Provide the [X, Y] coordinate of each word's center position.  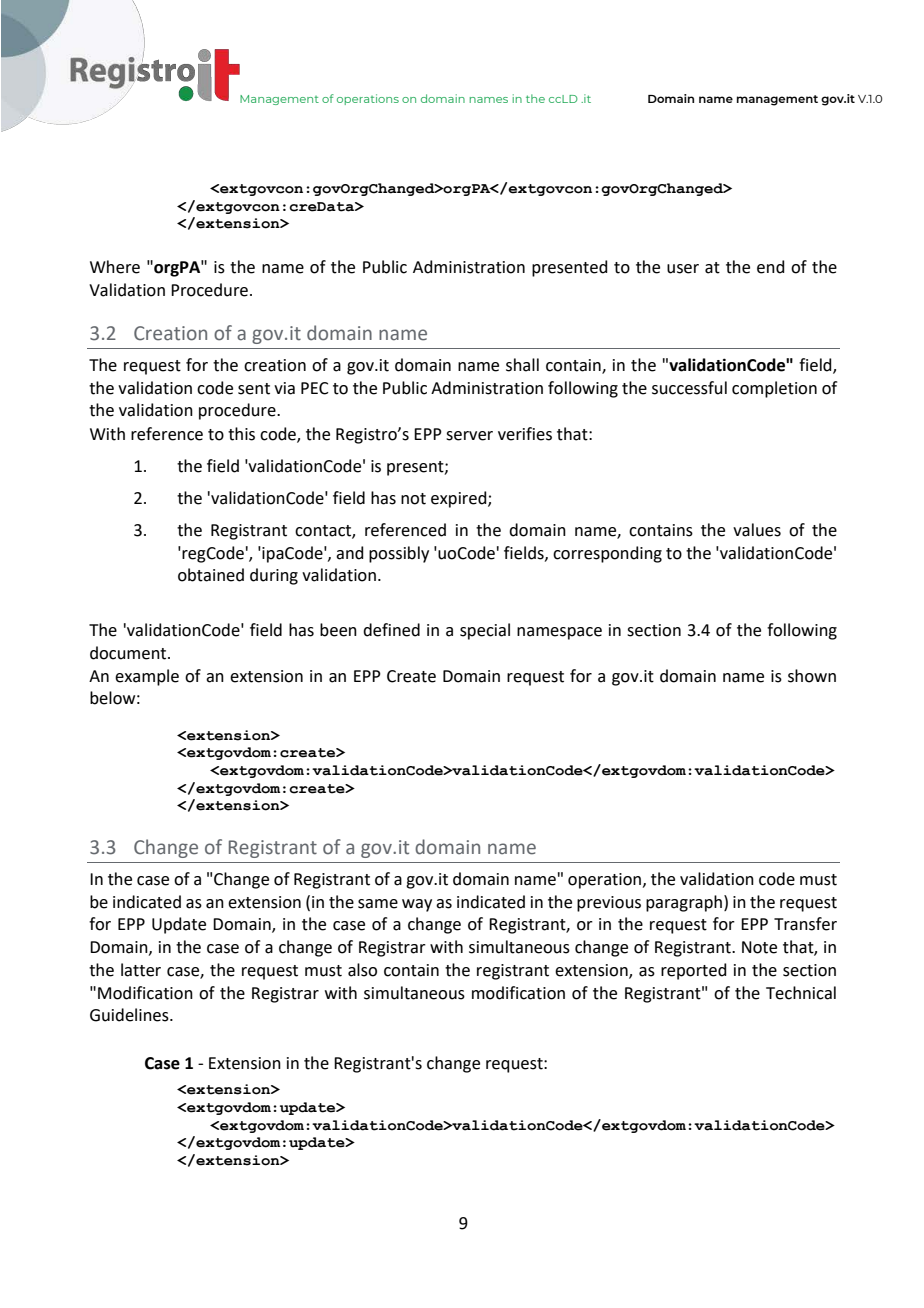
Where [115, 267]
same [378, 904]
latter [141, 970]
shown [812, 676]
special [485, 631]
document [129, 653]
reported [694, 971]
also [362, 970]
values [757, 530]
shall [522, 365]
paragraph [684, 903]
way [417, 905]
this [241, 434]
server [469, 436]
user [683, 269]
